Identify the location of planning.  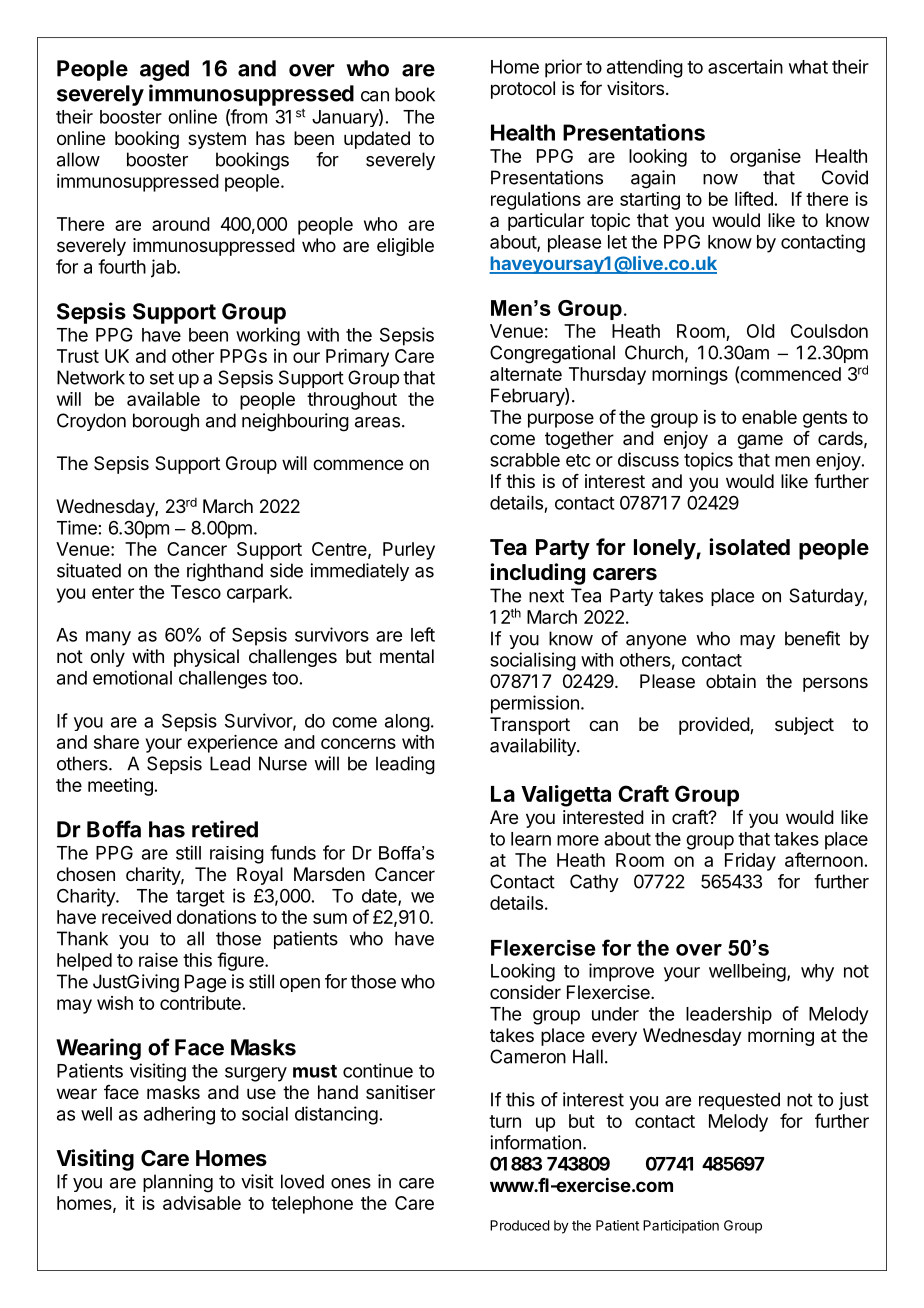
(178, 1183).
